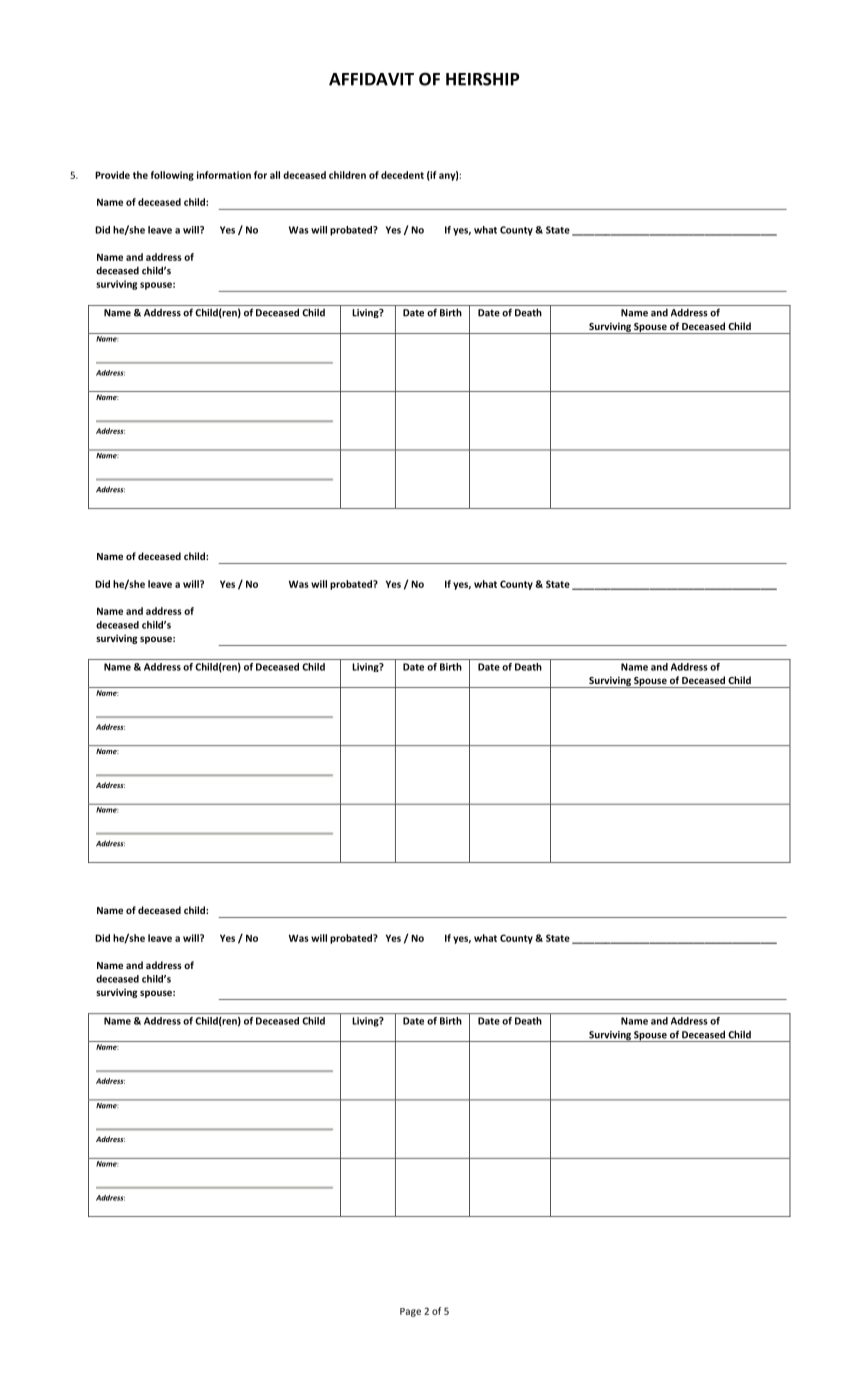 The height and width of the screenshot is (1400, 849). I want to click on AFFIDAVIT, so click(371, 79).
